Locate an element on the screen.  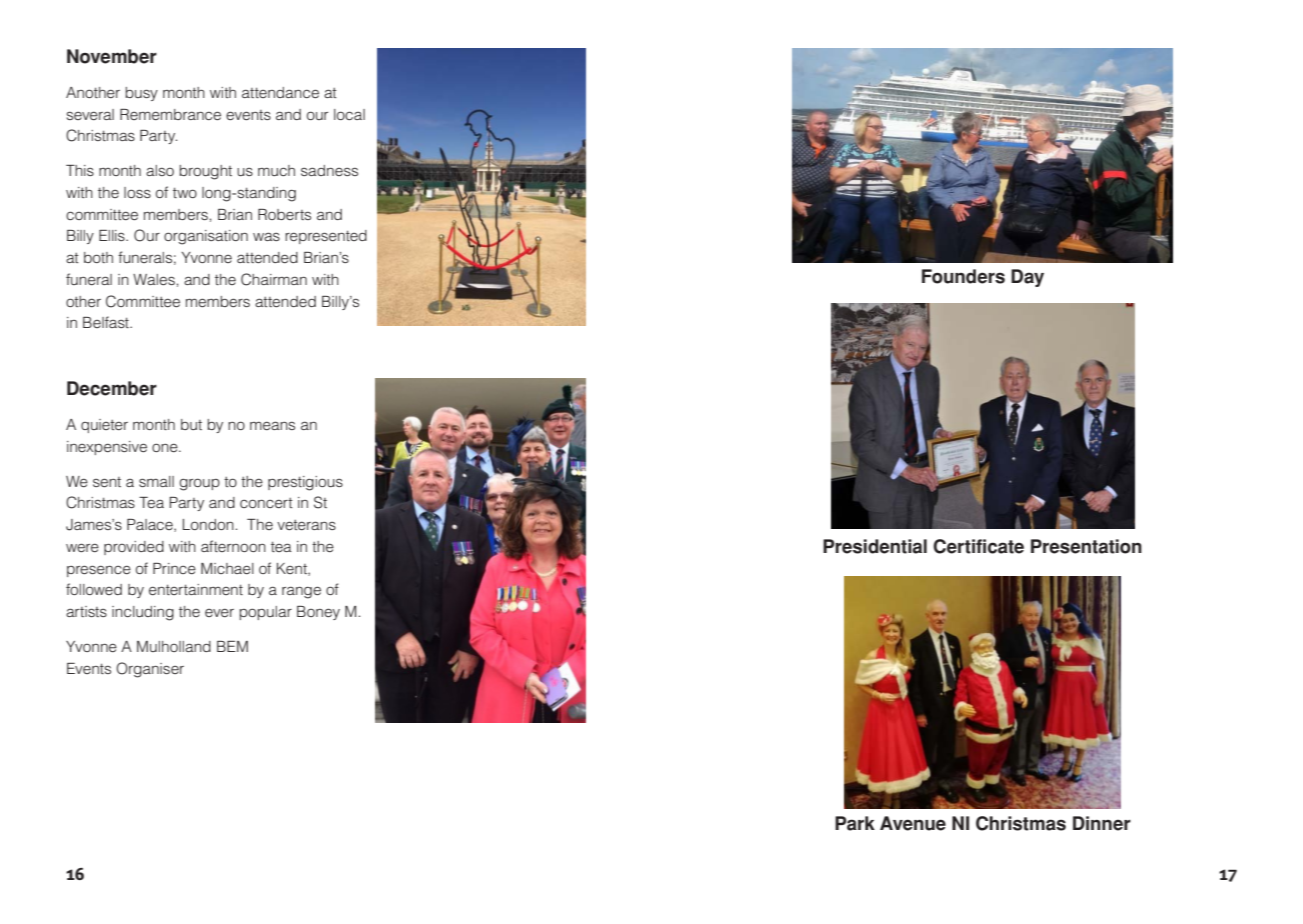
December is located at coordinates (112, 388).
